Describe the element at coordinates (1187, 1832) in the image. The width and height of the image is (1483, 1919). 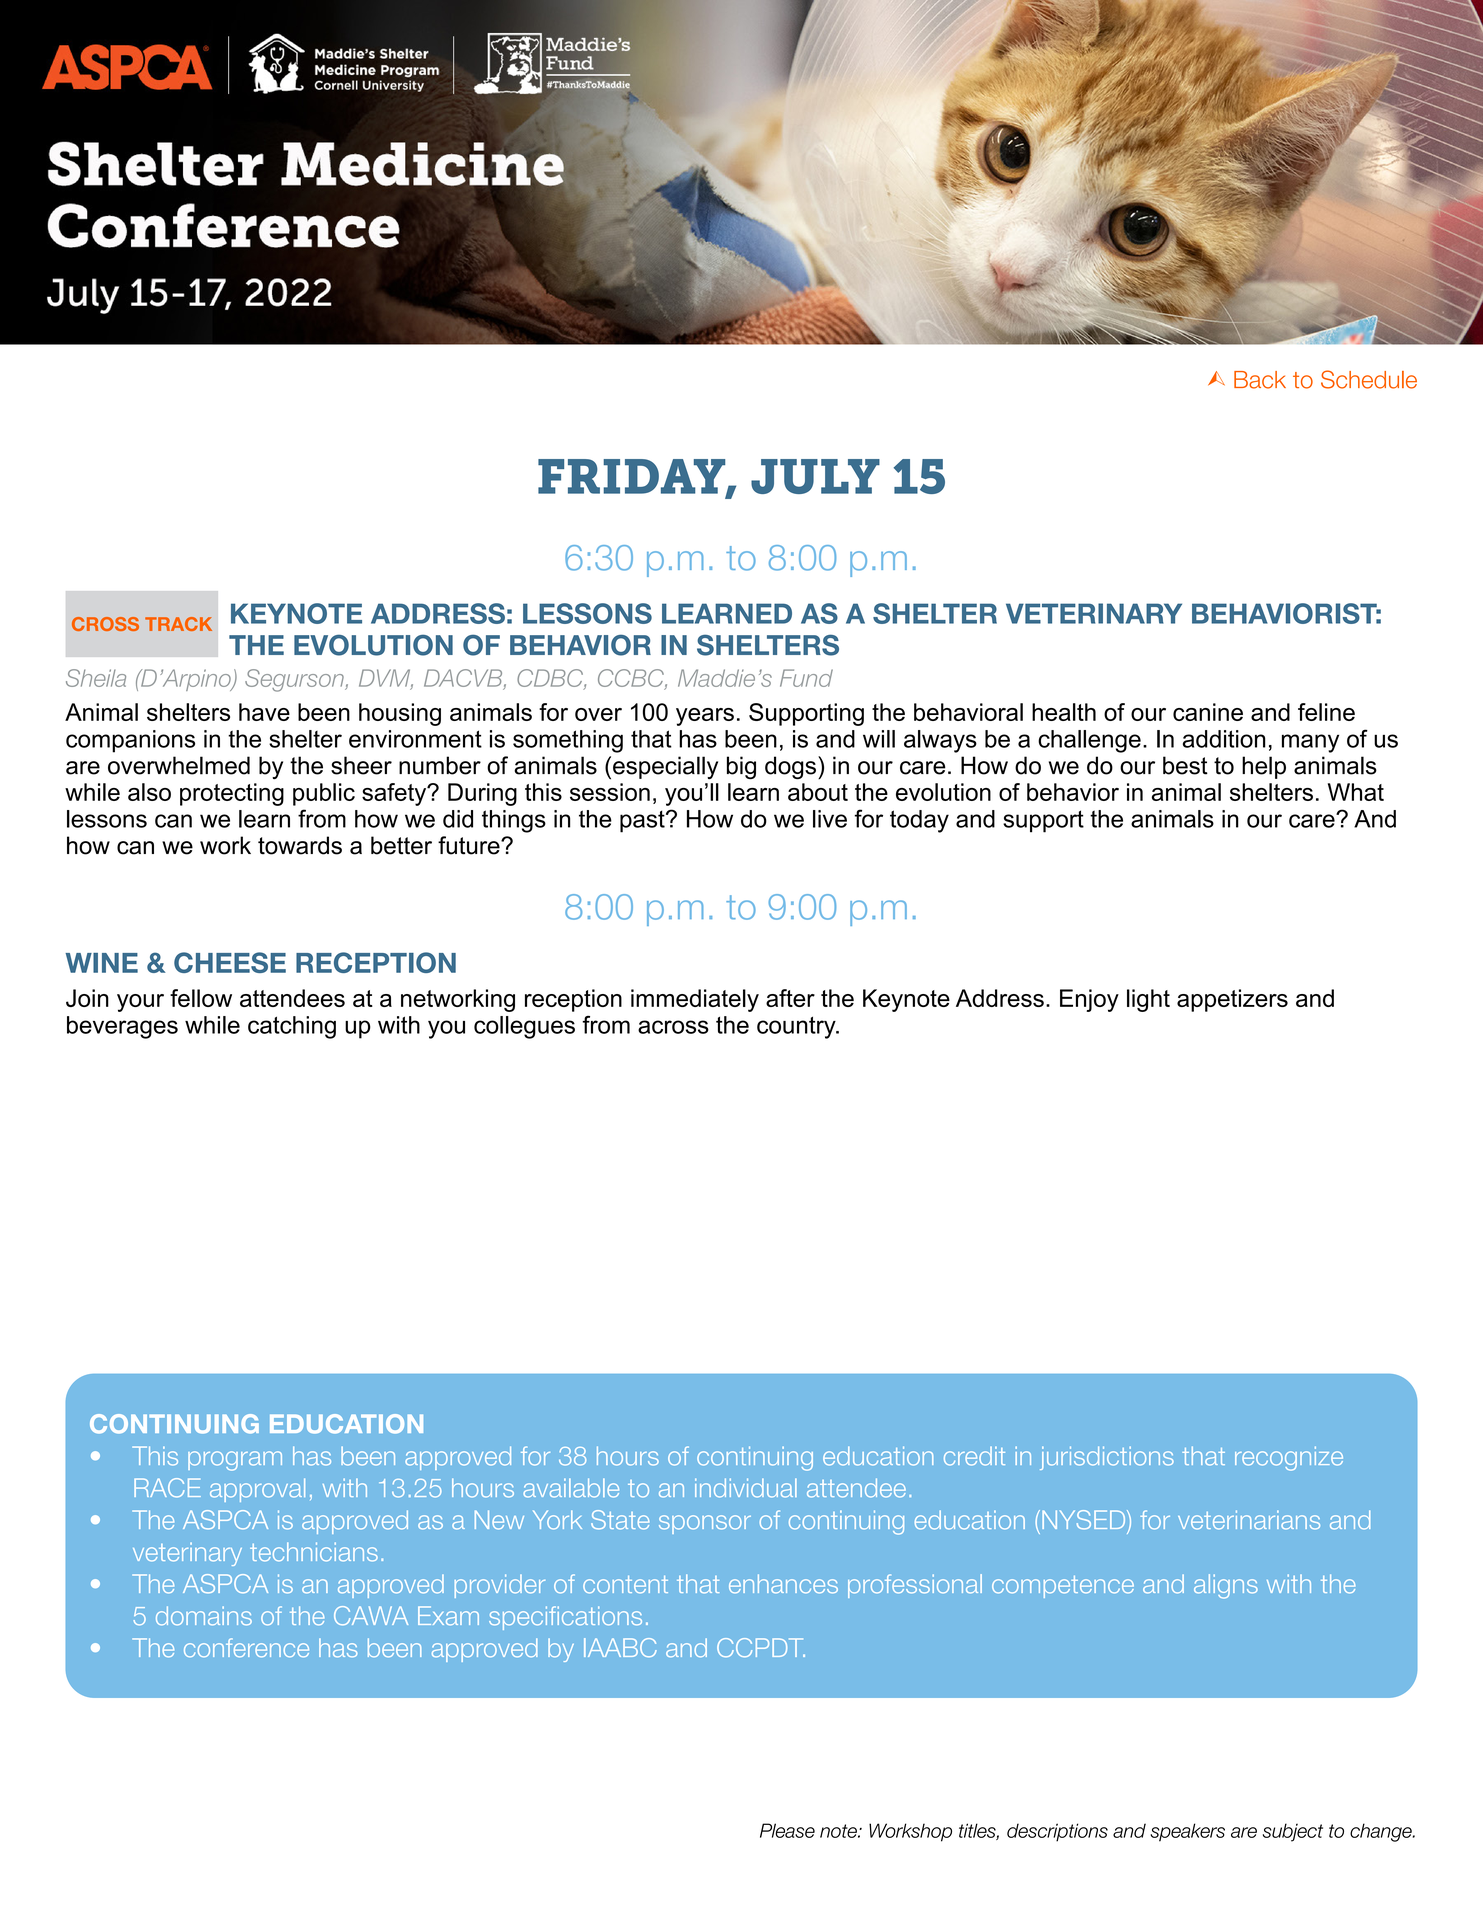
I see `speakers` at that location.
